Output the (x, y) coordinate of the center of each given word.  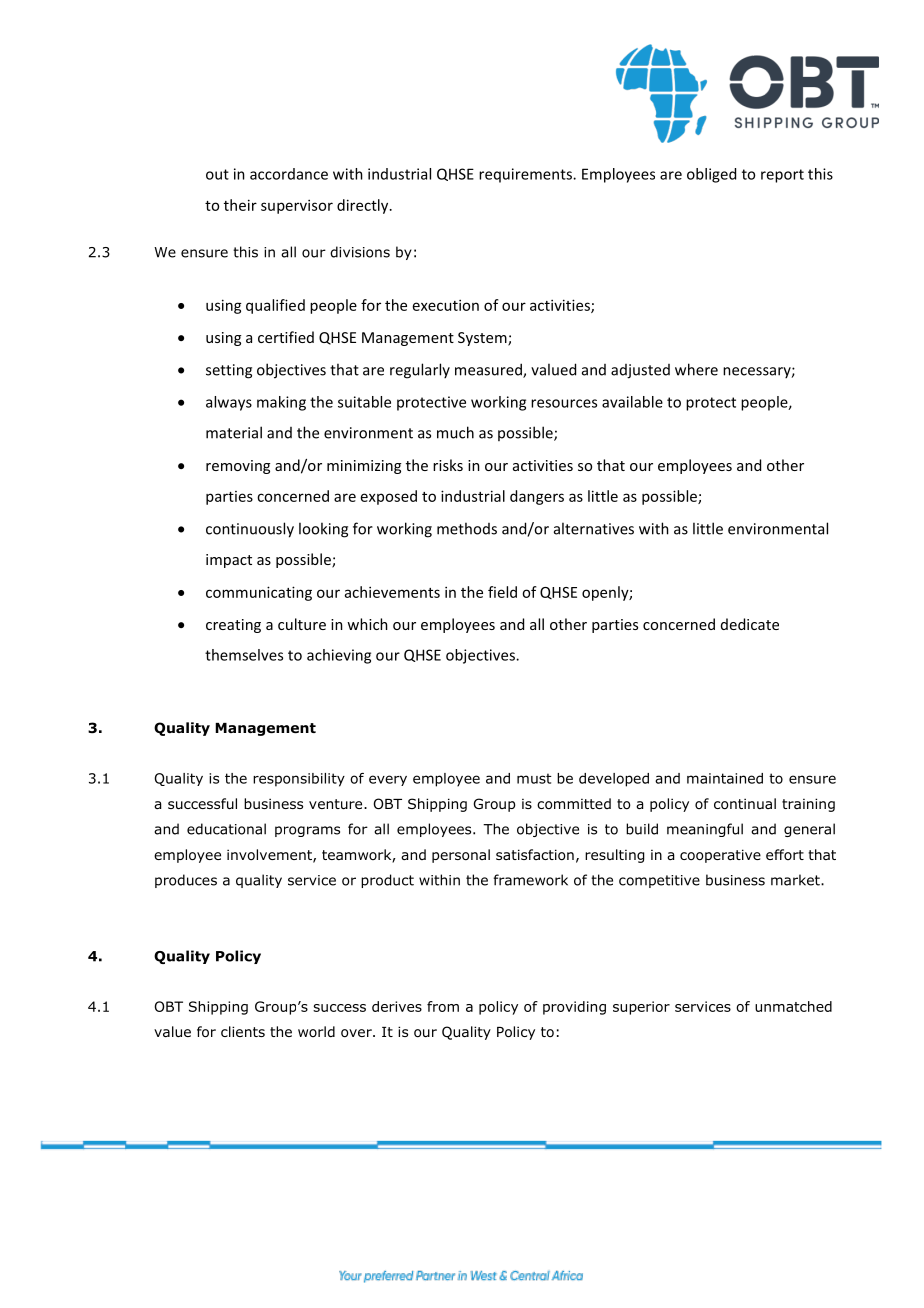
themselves (244, 655)
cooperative (720, 856)
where (696, 369)
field (502, 592)
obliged (711, 175)
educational (226, 829)
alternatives (594, 528)
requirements (526, 175)
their (240, 205)
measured (489, 370)
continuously (250, 530)
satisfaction (535, 855)
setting (229, 371)
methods (467, 528)
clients (243, 1031)
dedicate (750, 624)
